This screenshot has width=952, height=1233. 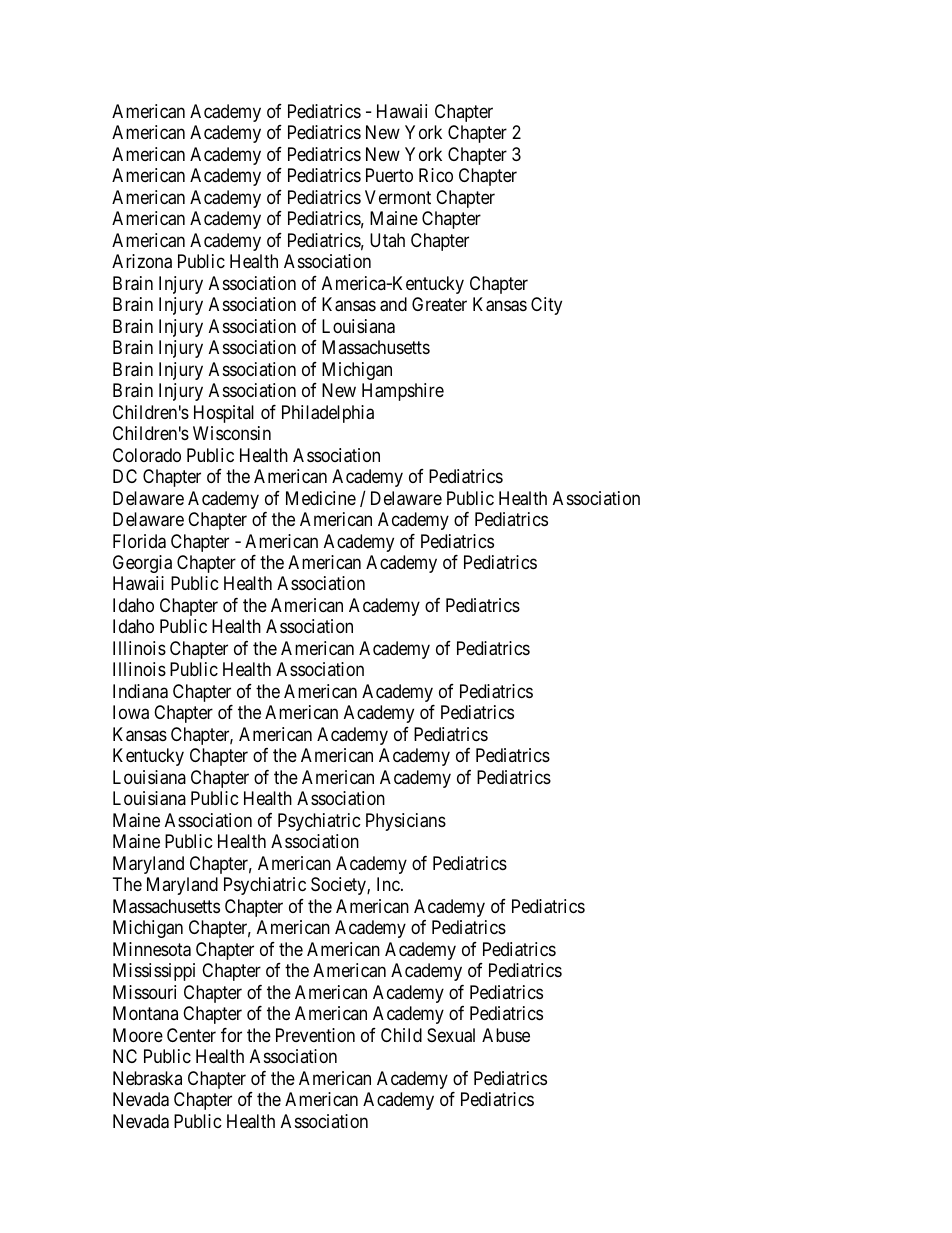 I want to click on Physicians, so click(x=406, y=822).
